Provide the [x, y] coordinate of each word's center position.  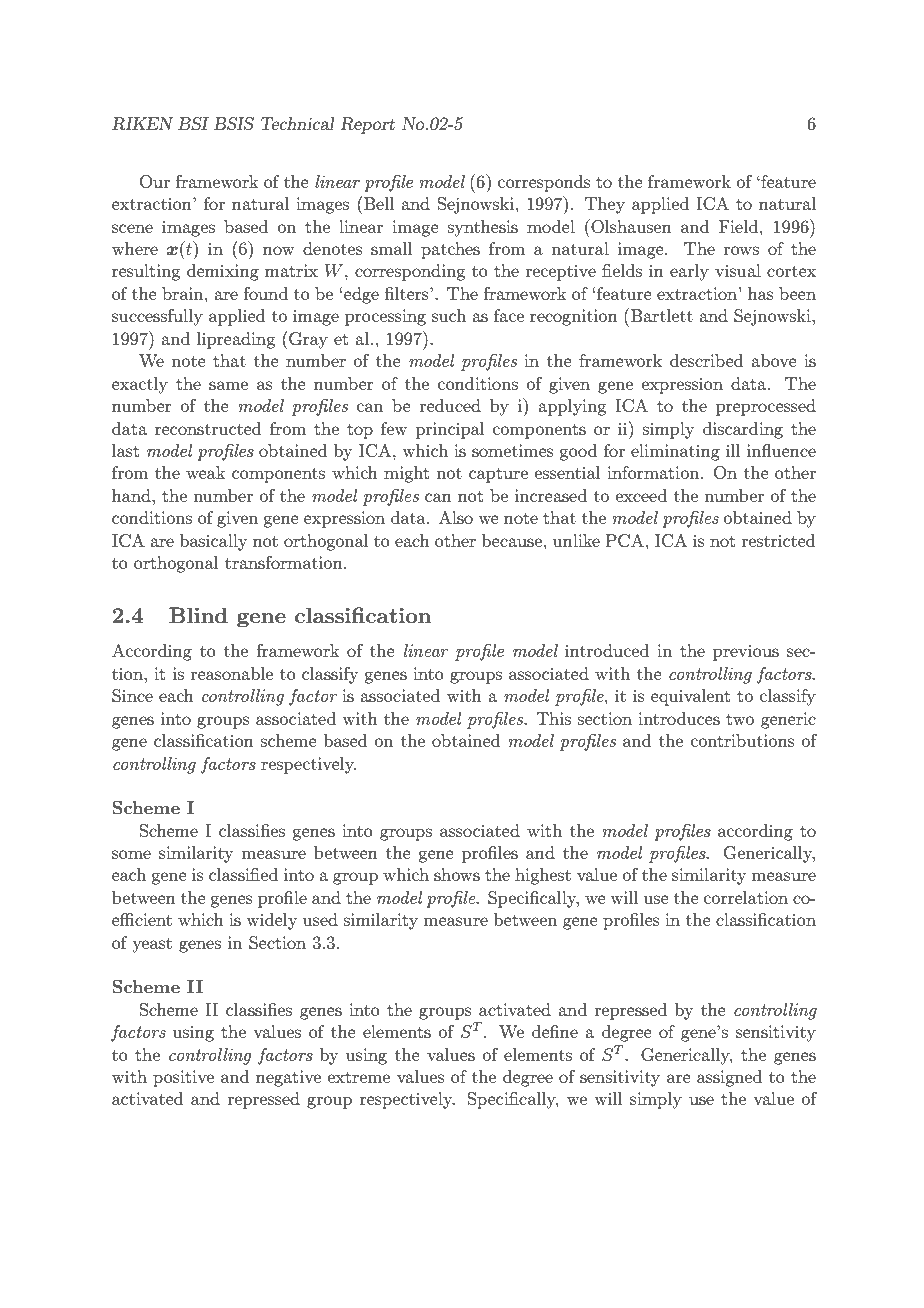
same [228, 385]
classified [243, 874]
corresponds [544, 183]
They [605, 205]
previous [746, 652]
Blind [198, 615]
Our [155, 182]
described [707, 360]
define [555, 1031]
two [740, 719]
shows [457, 874]
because [512, 540]
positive [183, 1078]
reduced [450, 405]
